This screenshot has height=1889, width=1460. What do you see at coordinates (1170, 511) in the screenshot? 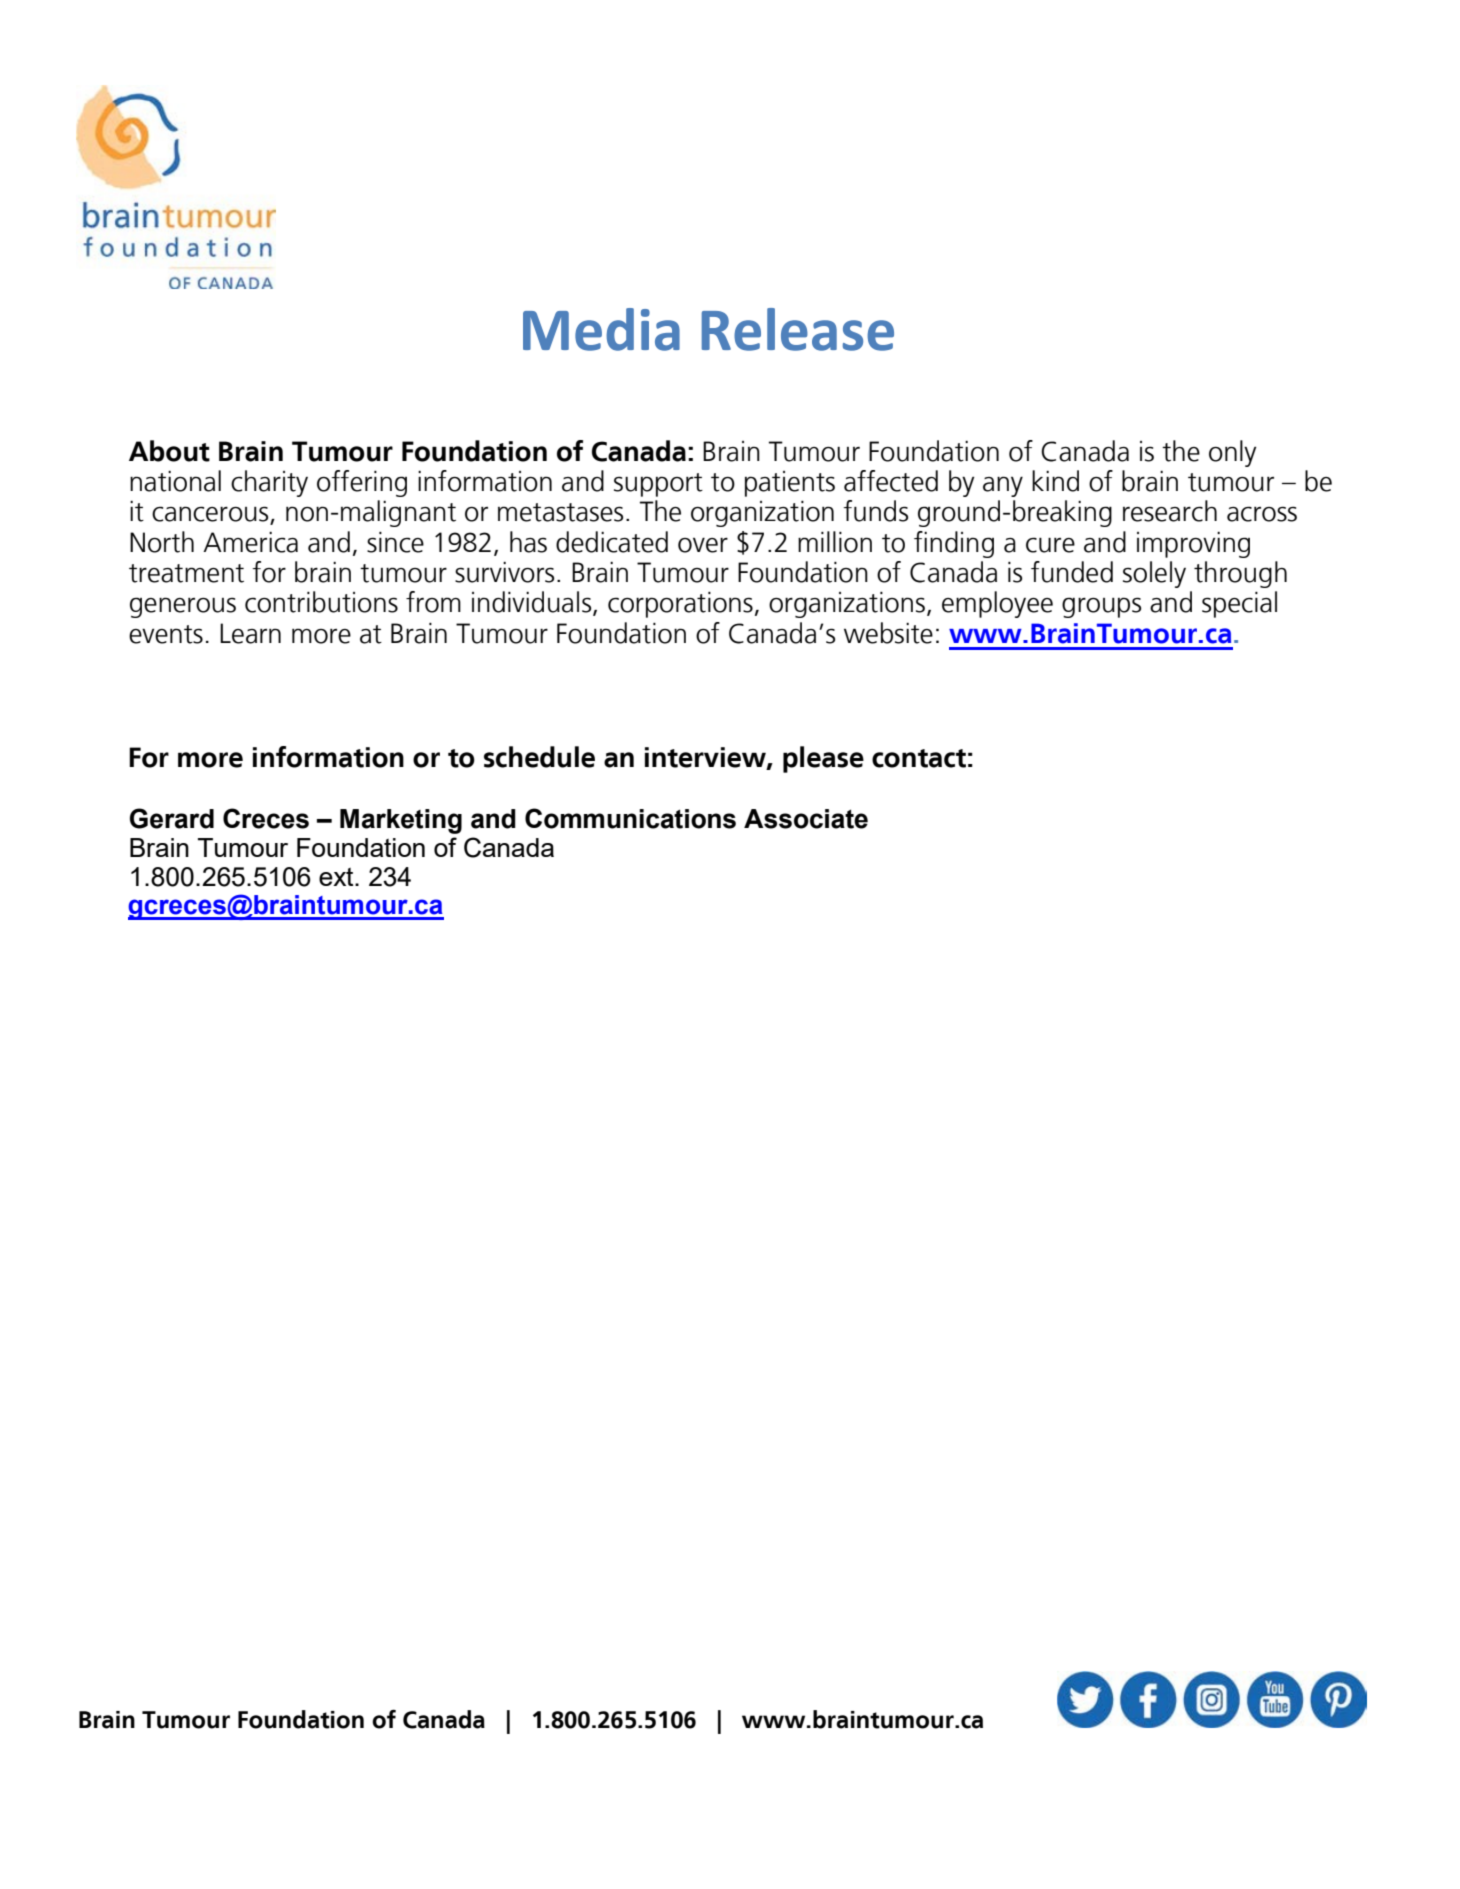
I see `research` at bounding box center [1170, 511].
